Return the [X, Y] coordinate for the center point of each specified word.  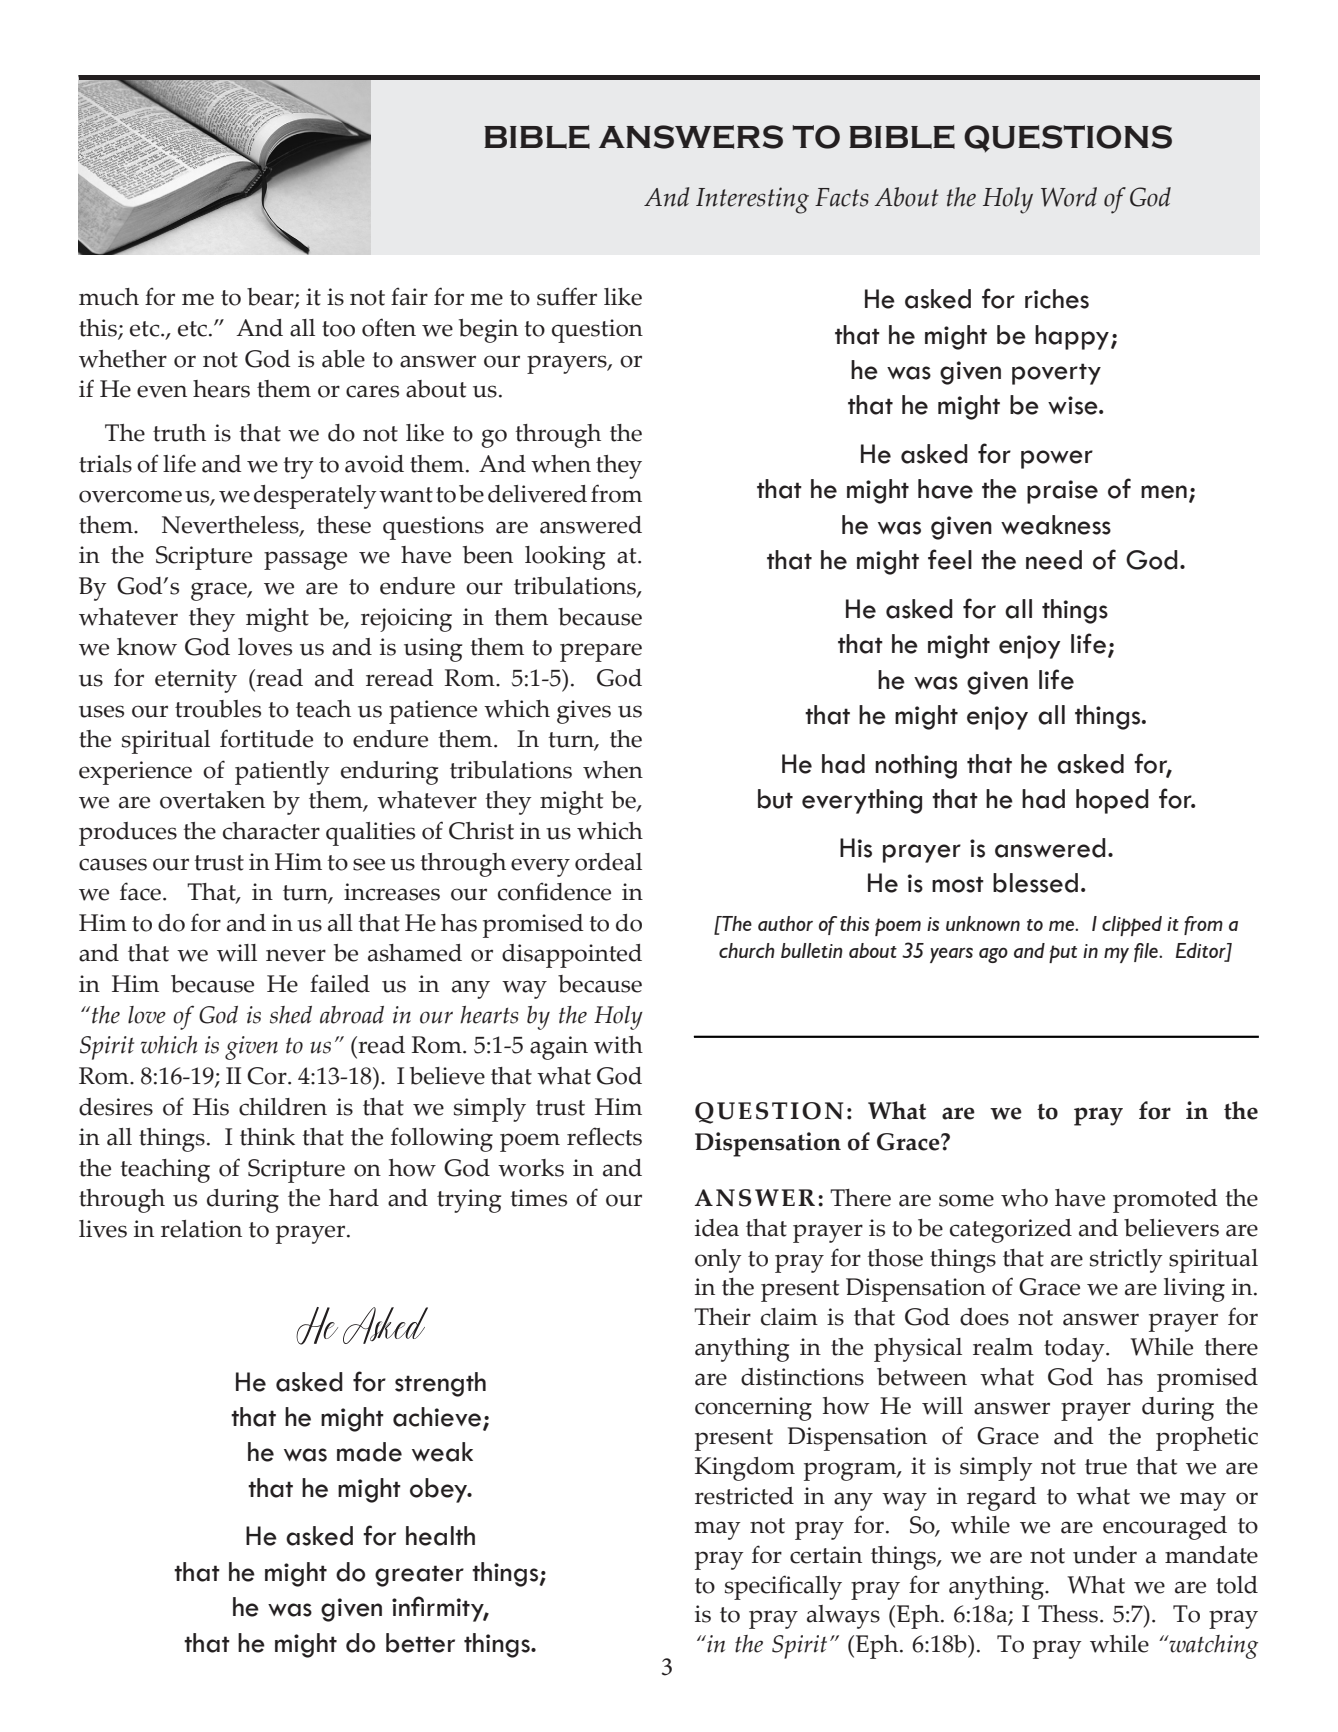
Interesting [752, 200]
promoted [1165, 1201]
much [109, 297]
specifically [783, 1587]
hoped [1112, 801]
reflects [604, 1136]
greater [419, 1576]
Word [1069, 197]
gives [584, 712]
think [267, 1137]
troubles [218, 709]
